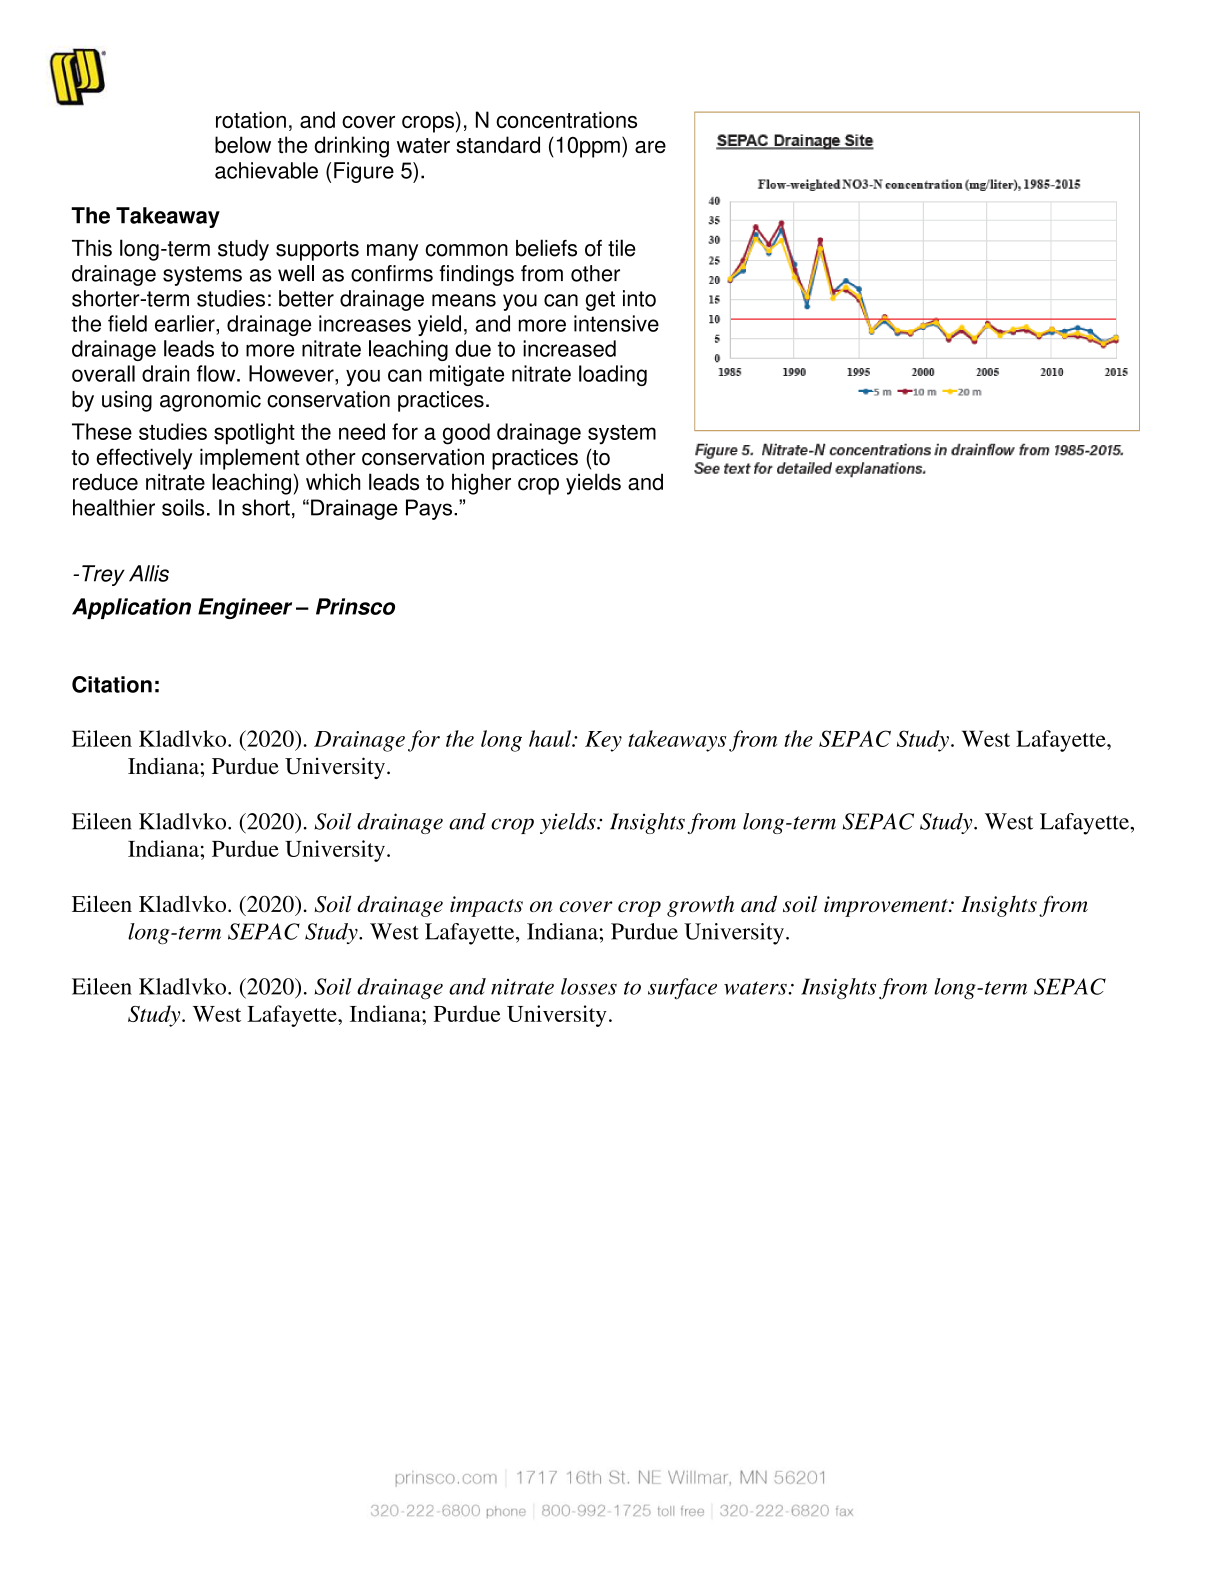 The image size is (1215, 1572). Describe the element at coordinates (481, 484) in the screenshot. I see `higher` at that location.
